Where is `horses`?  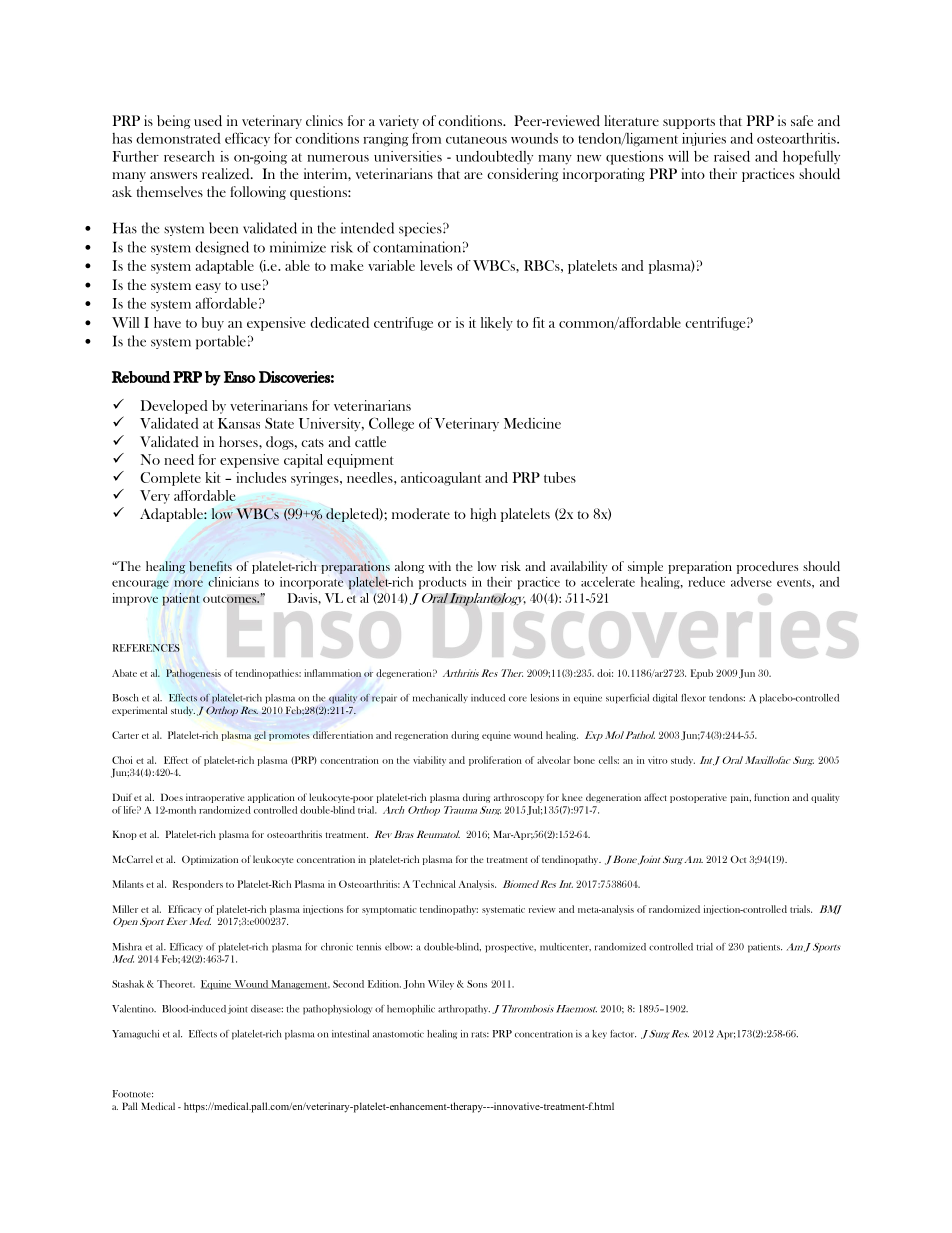 horses is located at coordinates (239, 441).
